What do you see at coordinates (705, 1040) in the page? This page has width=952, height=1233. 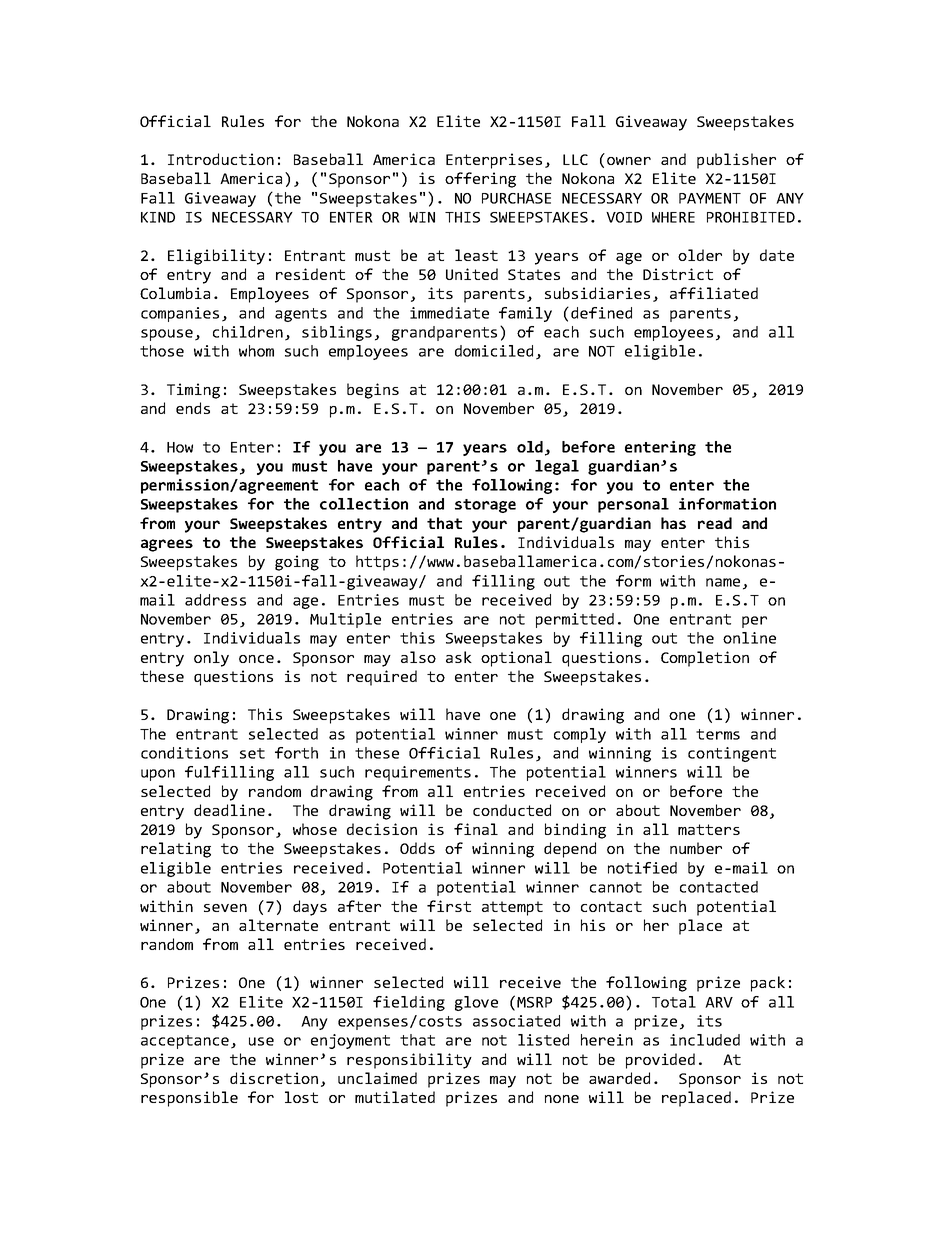 I see `included` at bounding box center [705, 1040].
